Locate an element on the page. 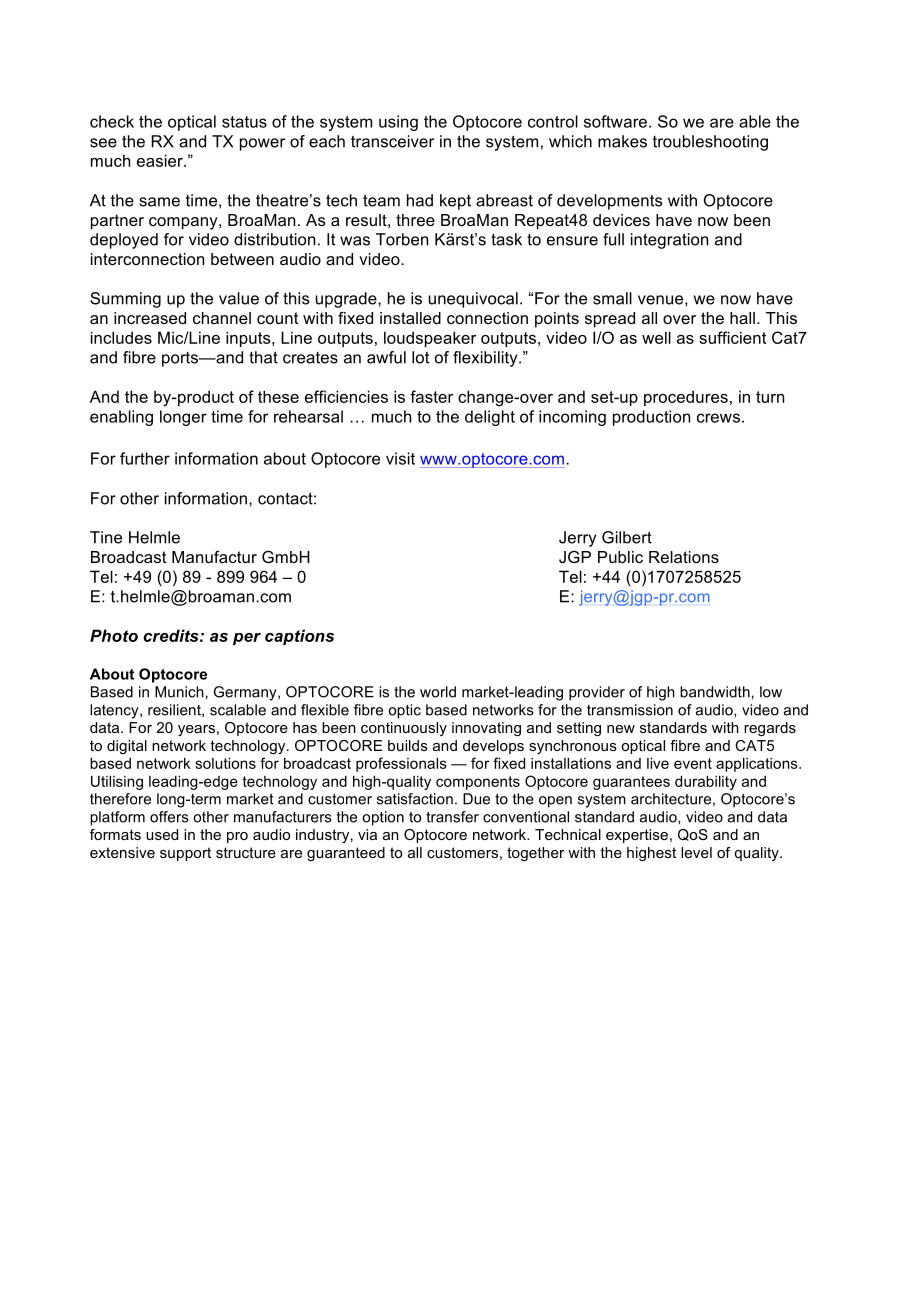 The width and height of the image is (924, 1308). visit is located at coordinates (400, 458).
